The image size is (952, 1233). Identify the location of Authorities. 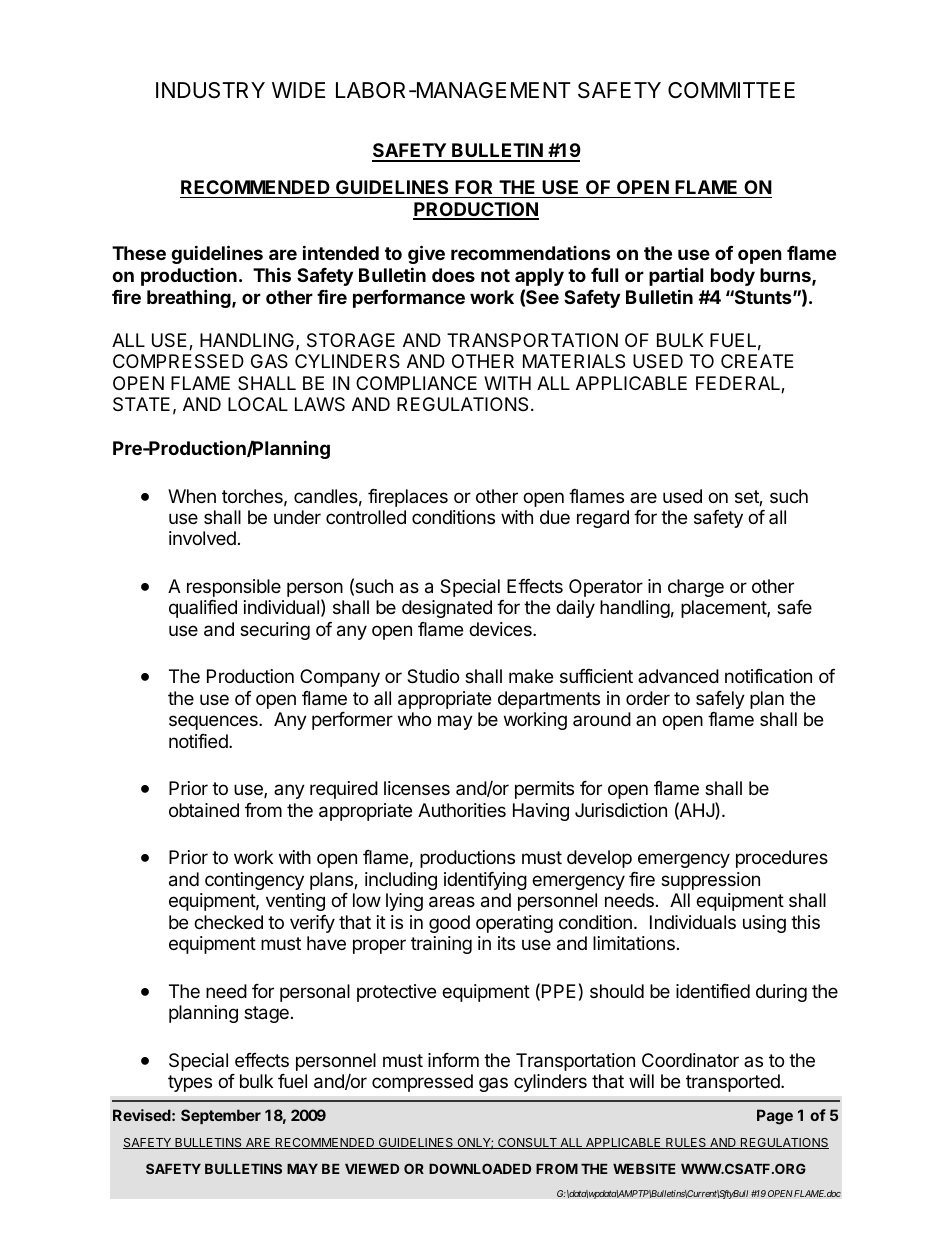
(462, 810).
